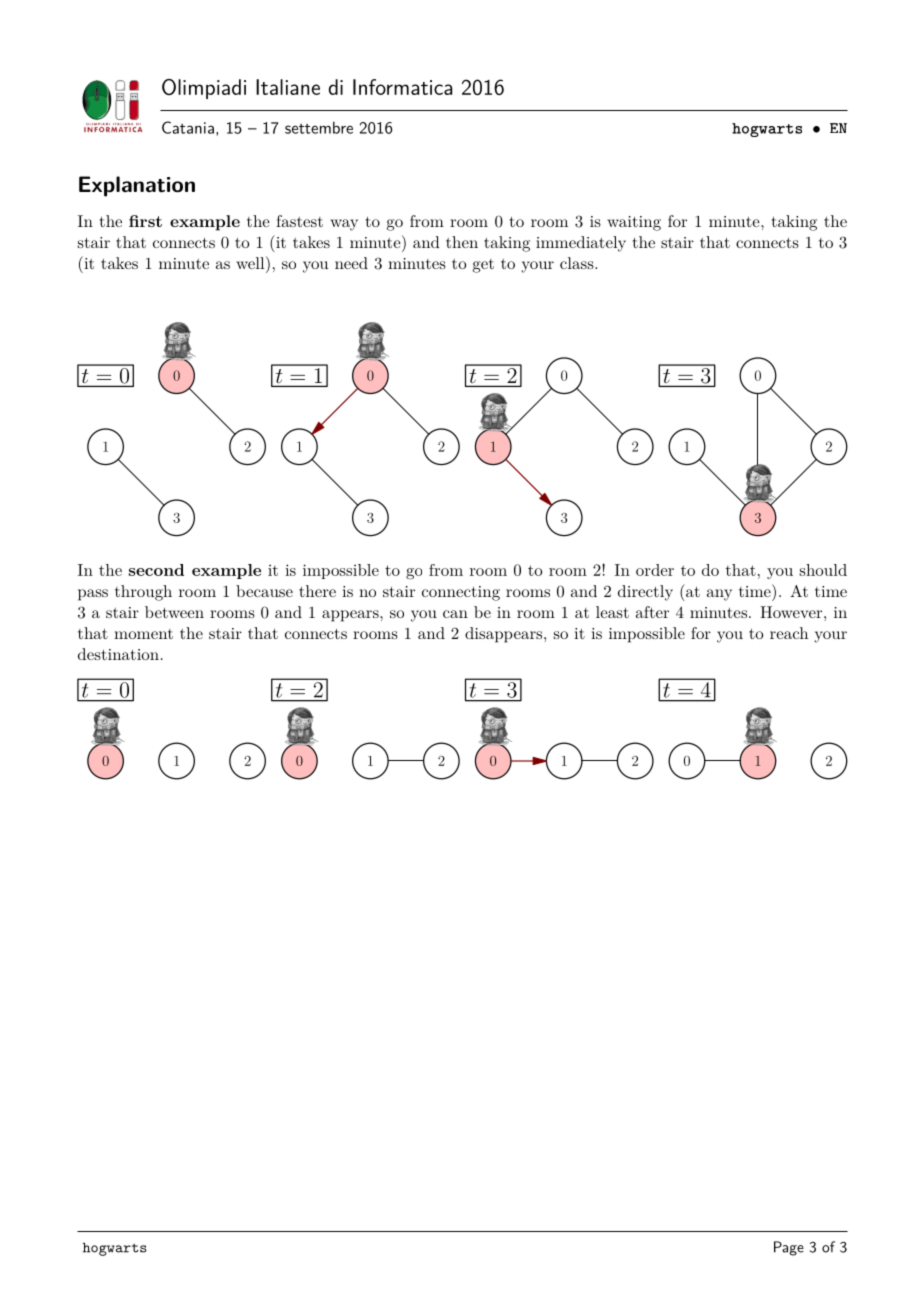 This screenshot has height=1308, width=924. What do you see at coordinates (188, 127) in the screenshot?
I see `Catania` at bounding box center [188, 127].
